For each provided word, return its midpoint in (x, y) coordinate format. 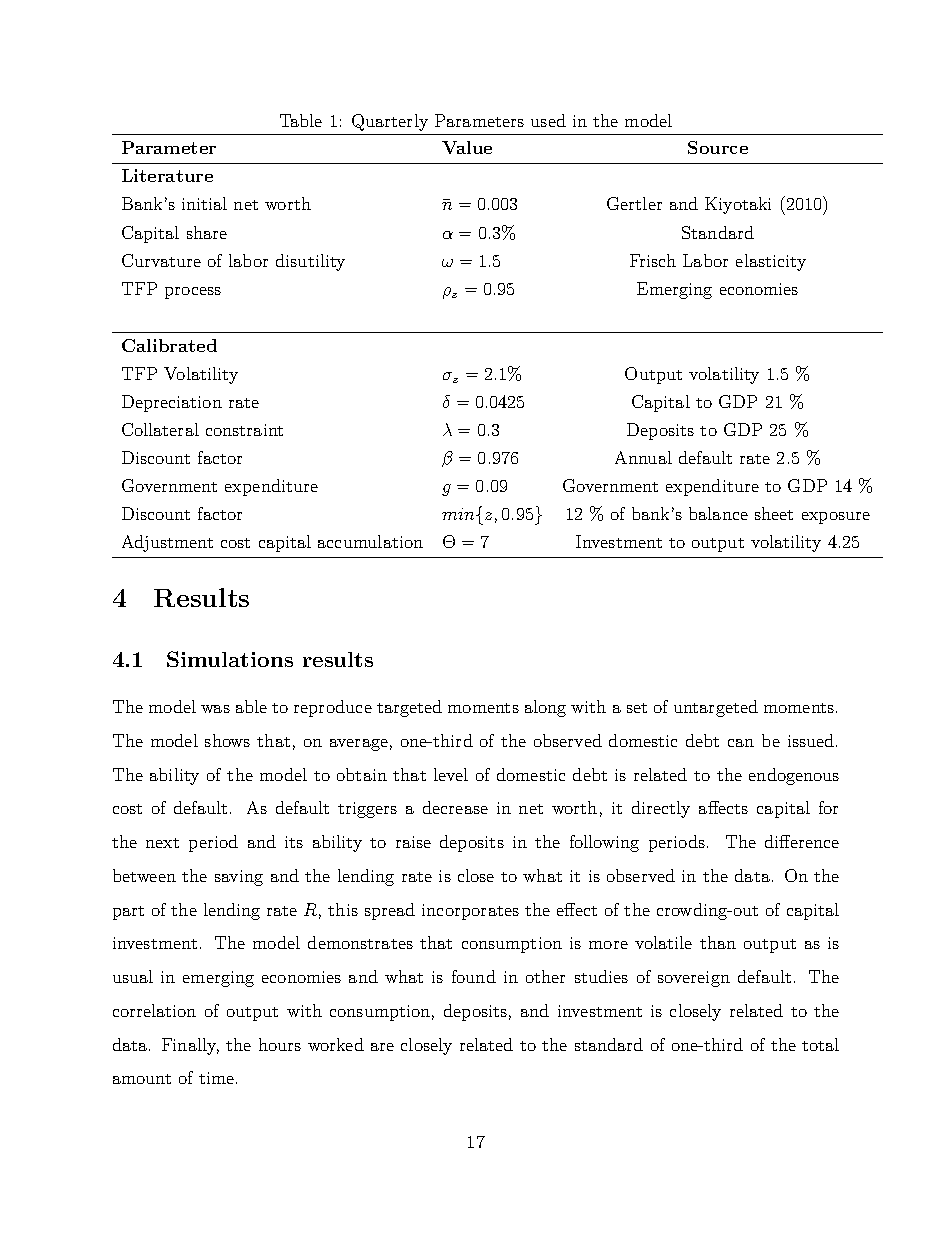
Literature (167, 175)
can (741, 743)
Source (718, 147)
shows (227, 740)
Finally (190, 1046)
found (474, 976)
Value (467, 147)
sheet (774, 513)
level (451, 774)
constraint (244, 430)
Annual (643, 457)
